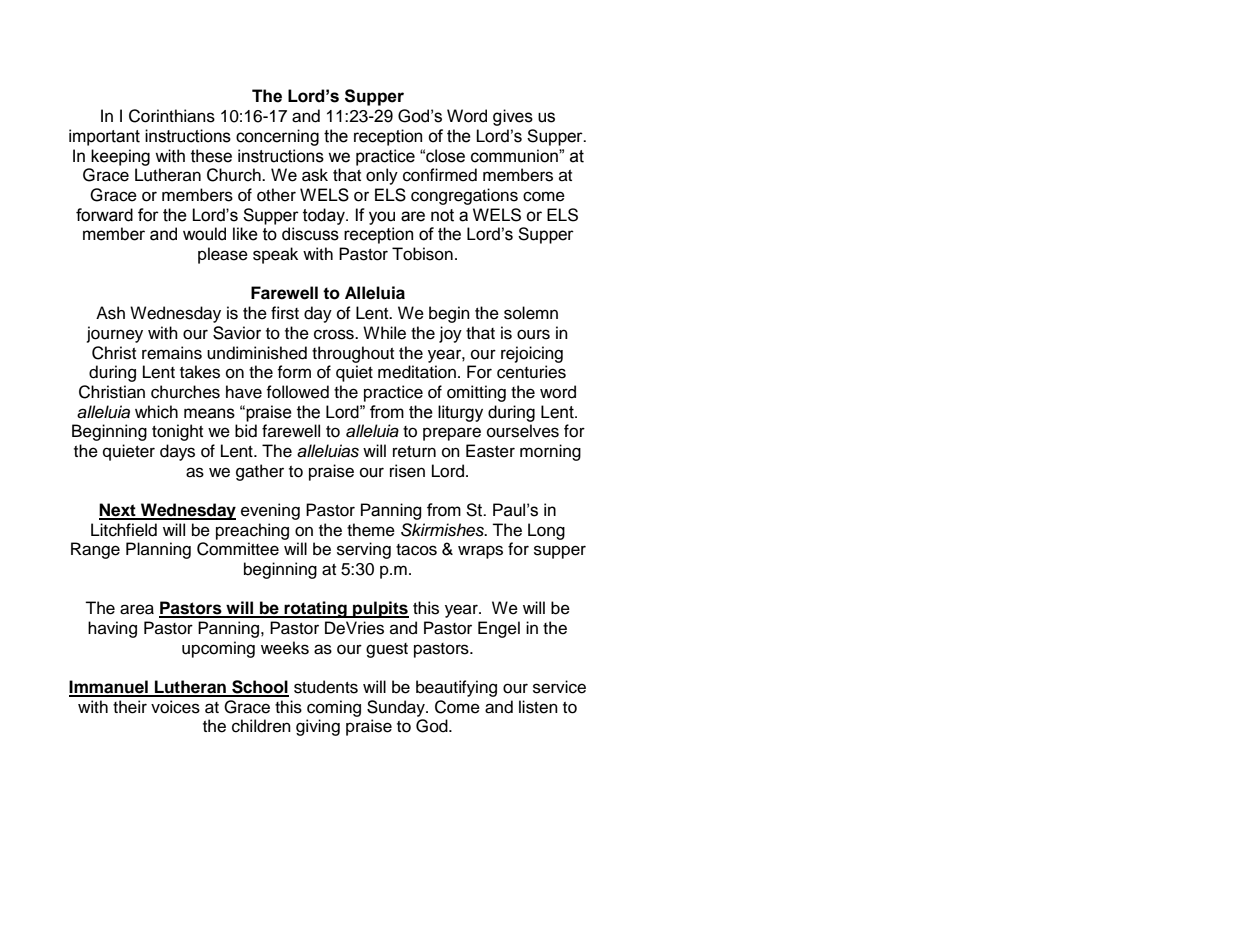 The height and width of the page is (952, 1233). Describe the element at coordinates (364, 550) in the page. I see `serving` at that location.
